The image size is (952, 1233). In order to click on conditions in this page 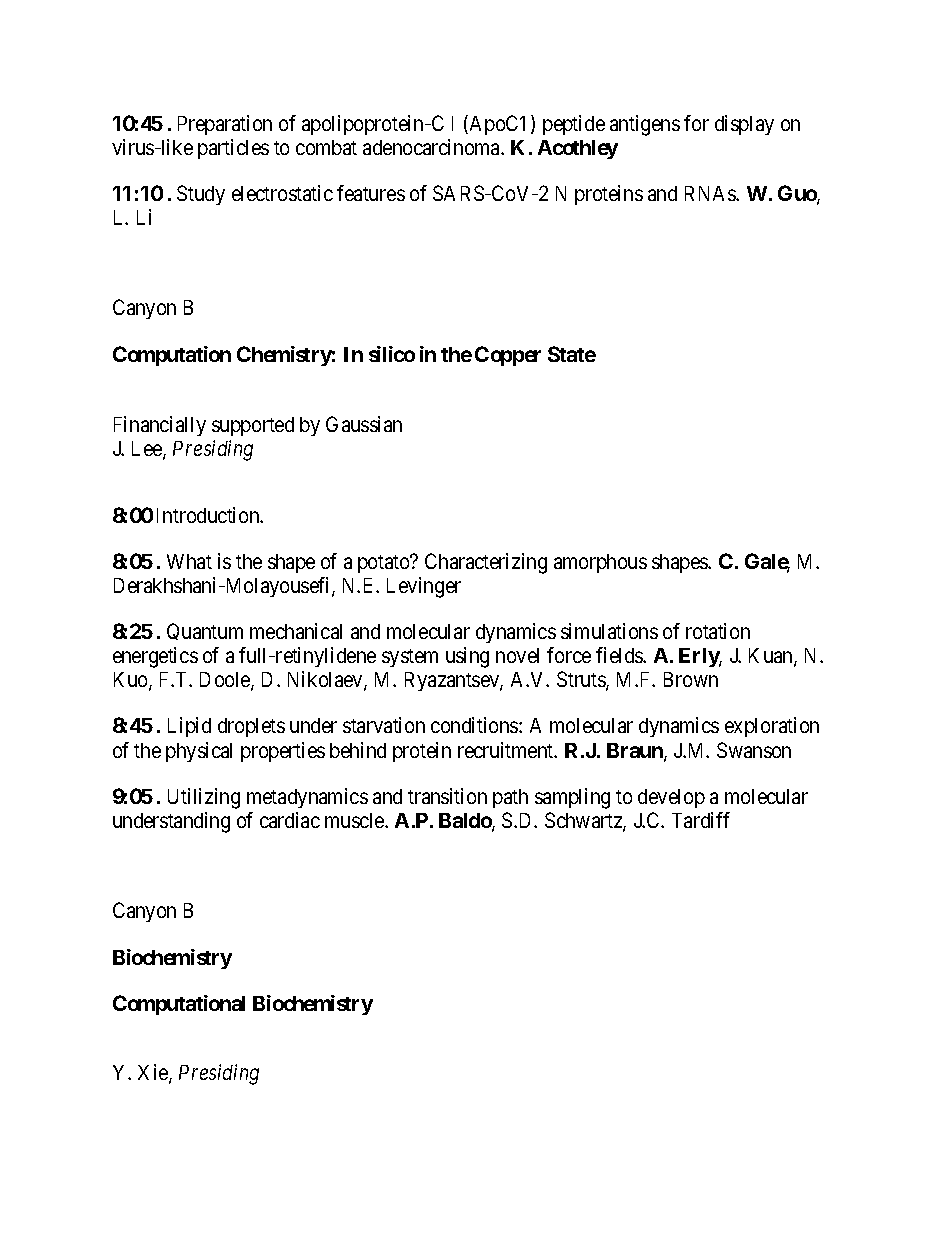, I will do `click(475, 725)`.
